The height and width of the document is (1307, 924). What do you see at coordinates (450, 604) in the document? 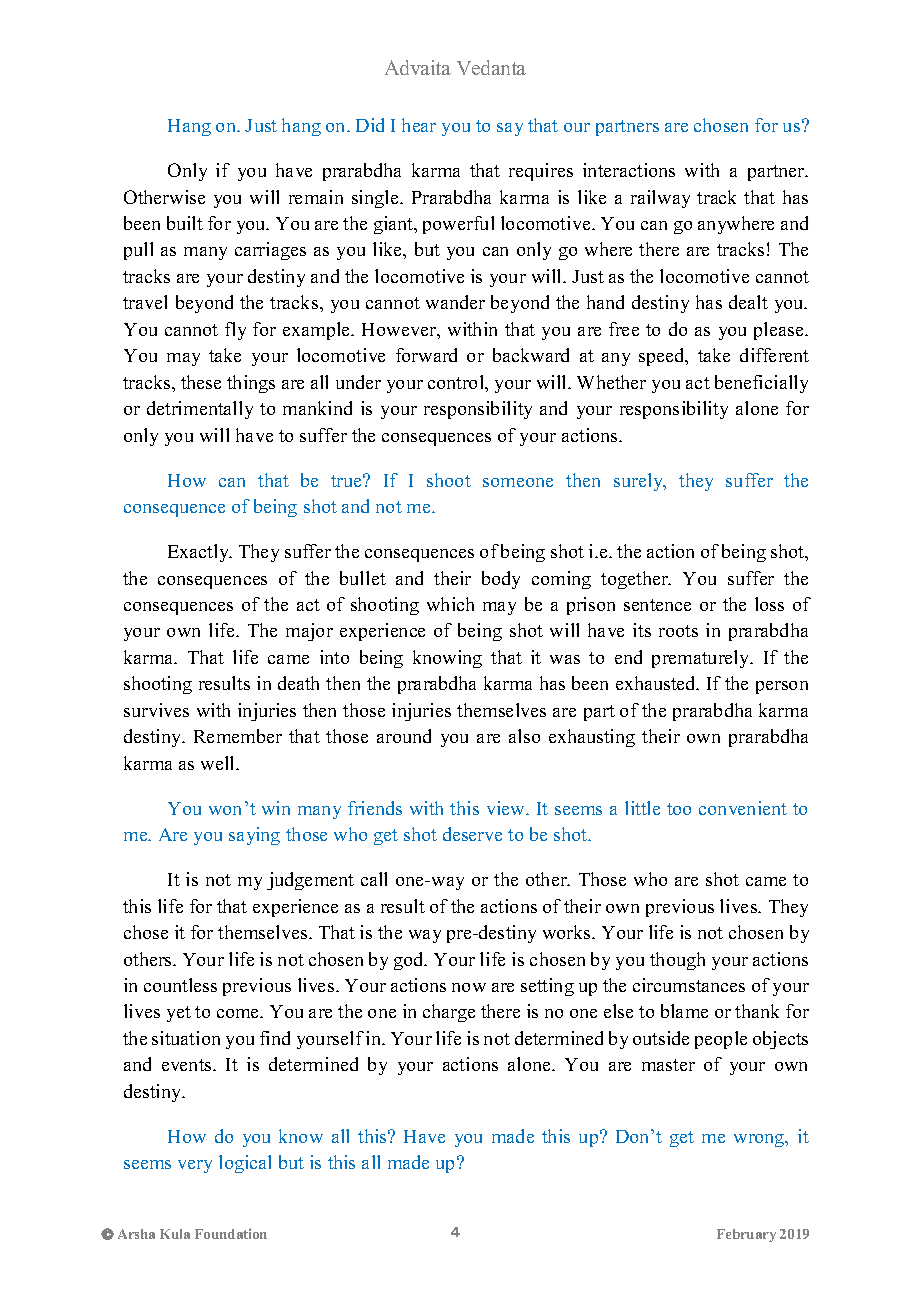
I see `which` at bounding box center [450, 604].
